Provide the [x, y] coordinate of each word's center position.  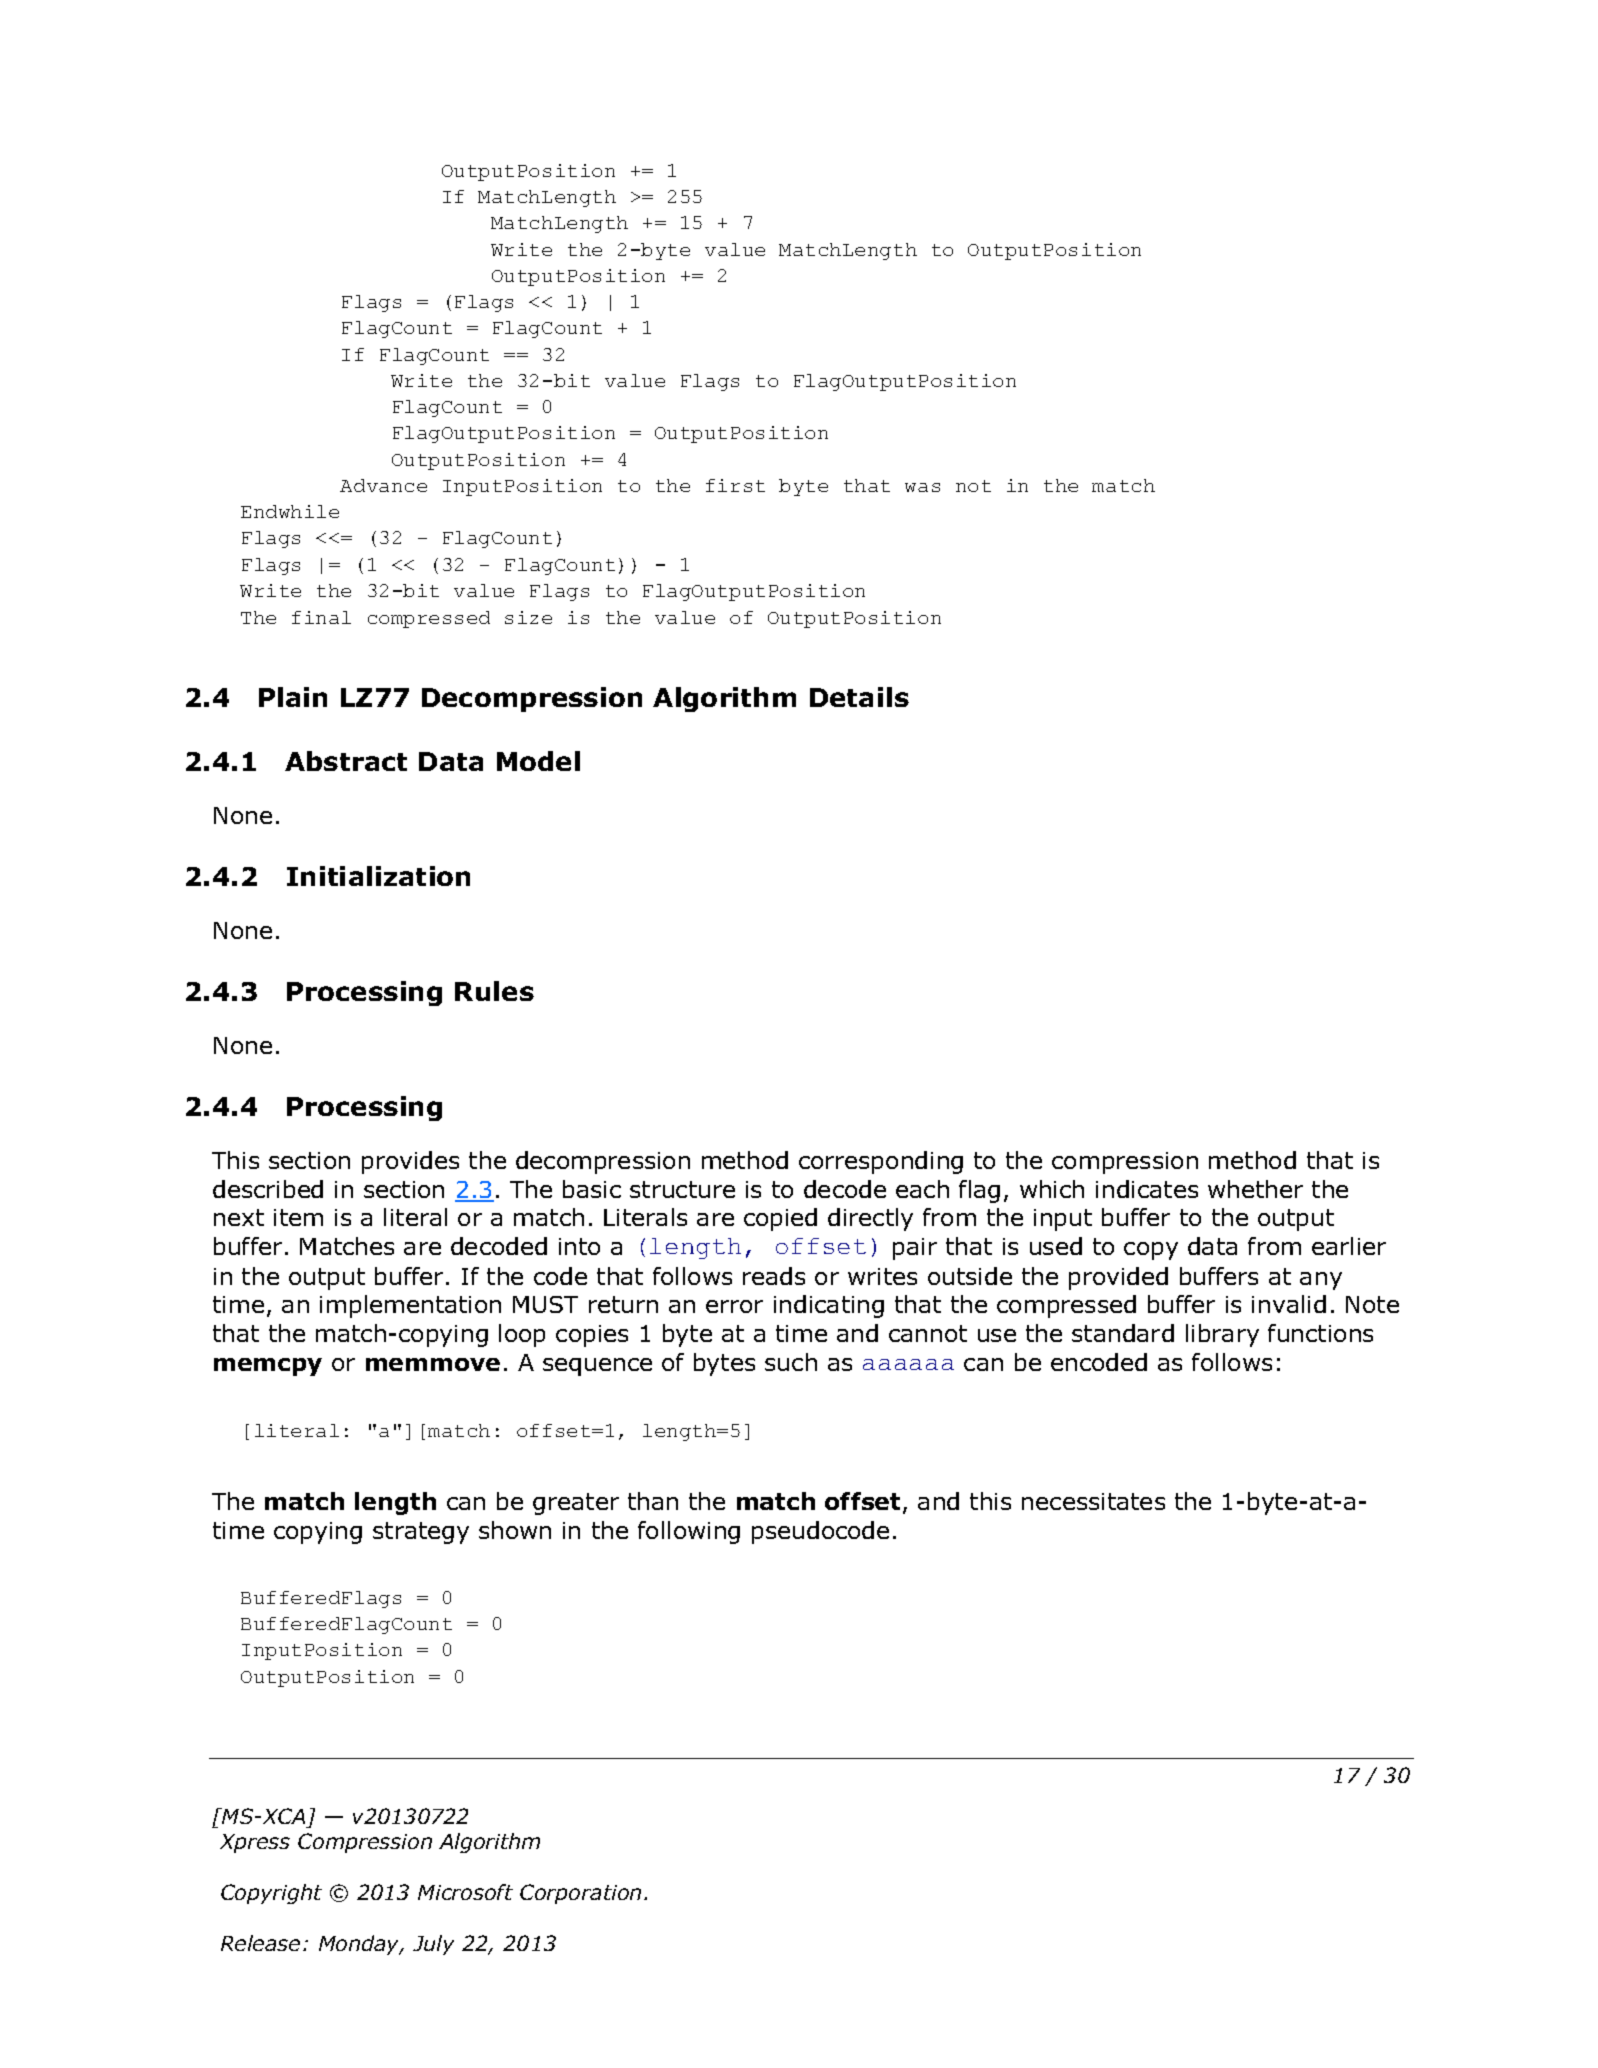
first [735, 485]
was [922, 487]
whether [1255, 1189]
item [298, 1217]
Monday [360, 1945]
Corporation [580, 1894]
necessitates [1093, 1501]
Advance [383, 485]
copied [780, 1219]
